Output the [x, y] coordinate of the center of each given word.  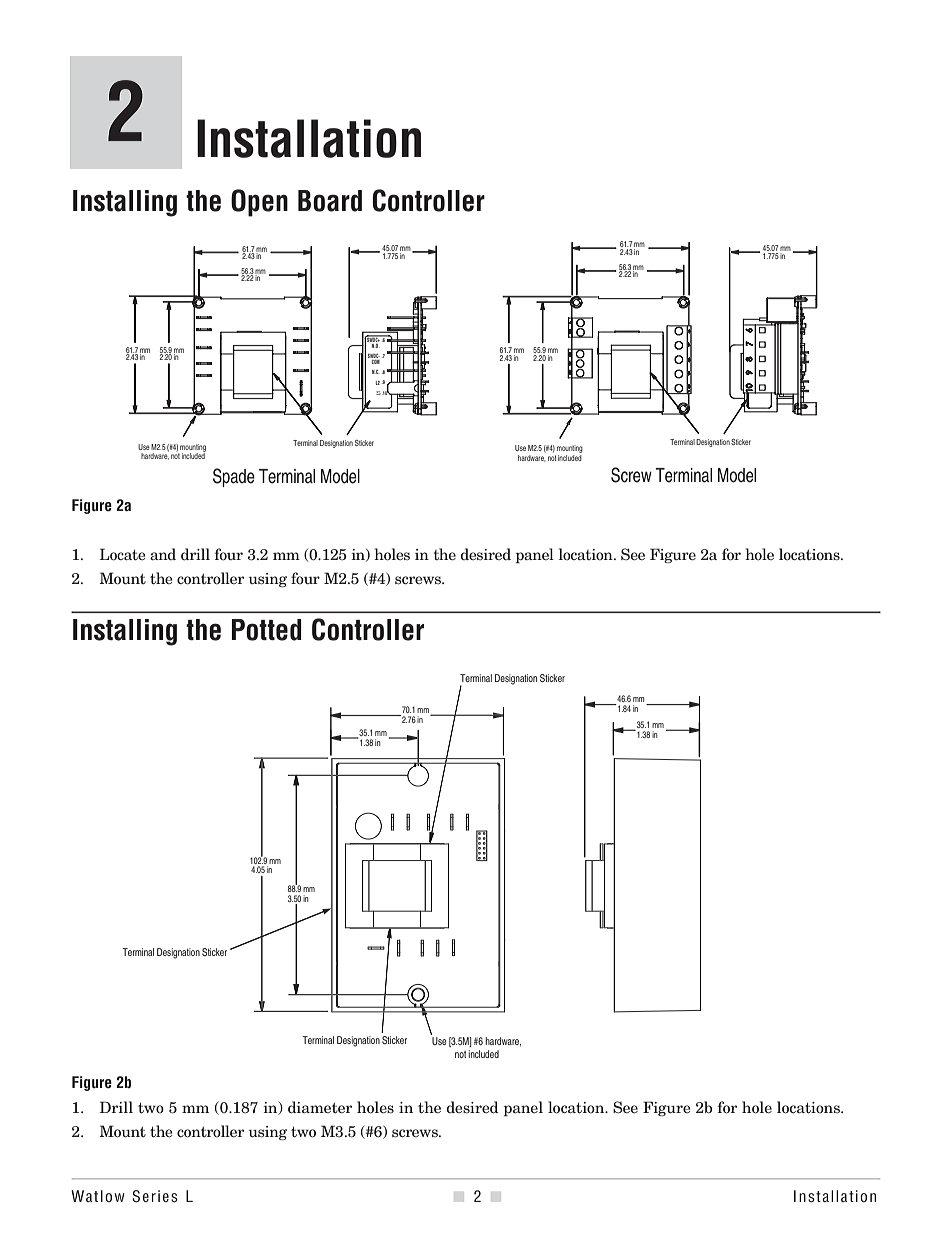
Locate [122, 554]
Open [259, 203]
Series [155, 1196]
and [163, 554]
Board [330, 201]
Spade [234, 477]
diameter [320, 1107]
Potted [267, 630]
